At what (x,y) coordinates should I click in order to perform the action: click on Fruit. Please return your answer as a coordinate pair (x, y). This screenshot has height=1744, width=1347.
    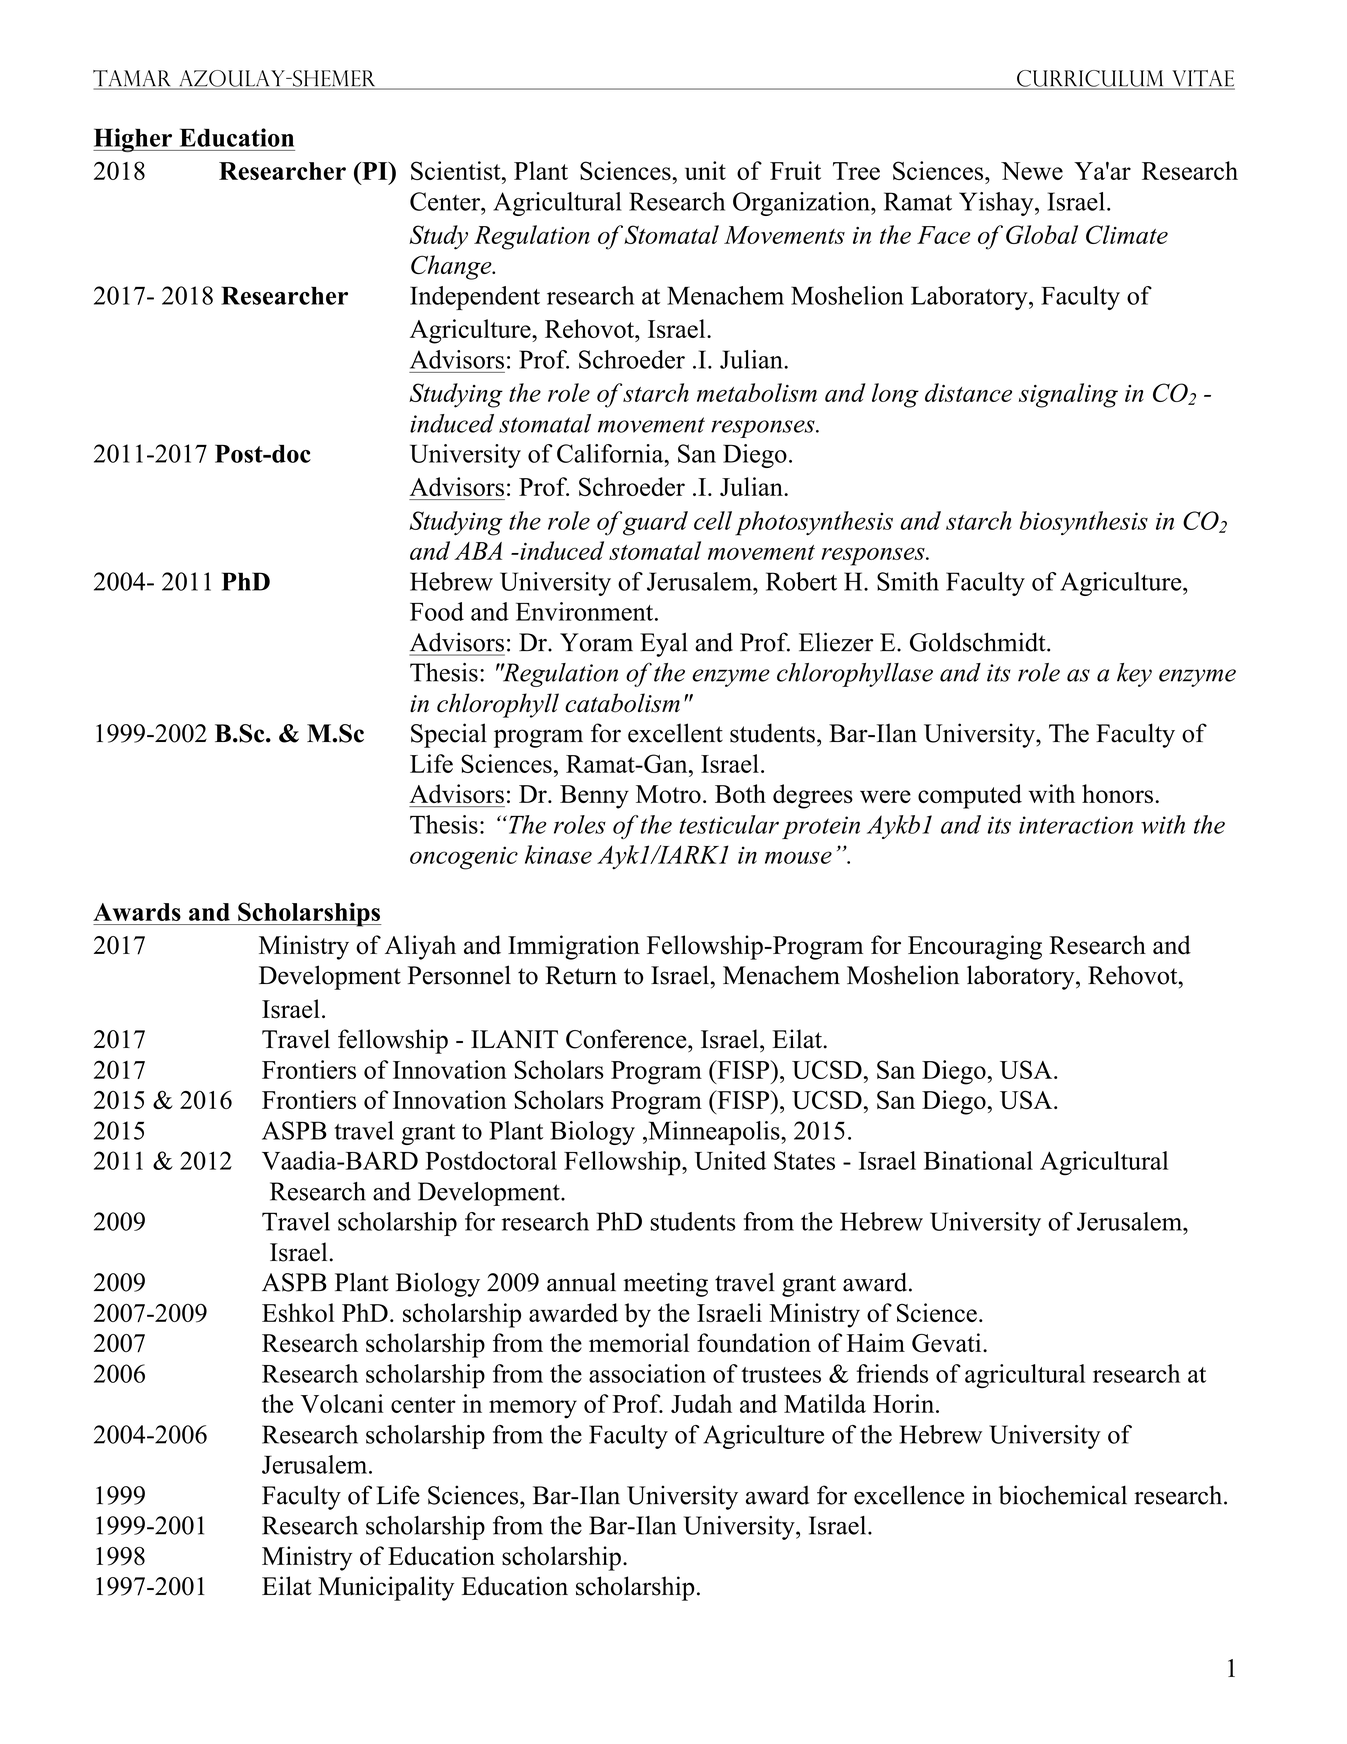
    Looking at the image, I should click on (795, 170).
